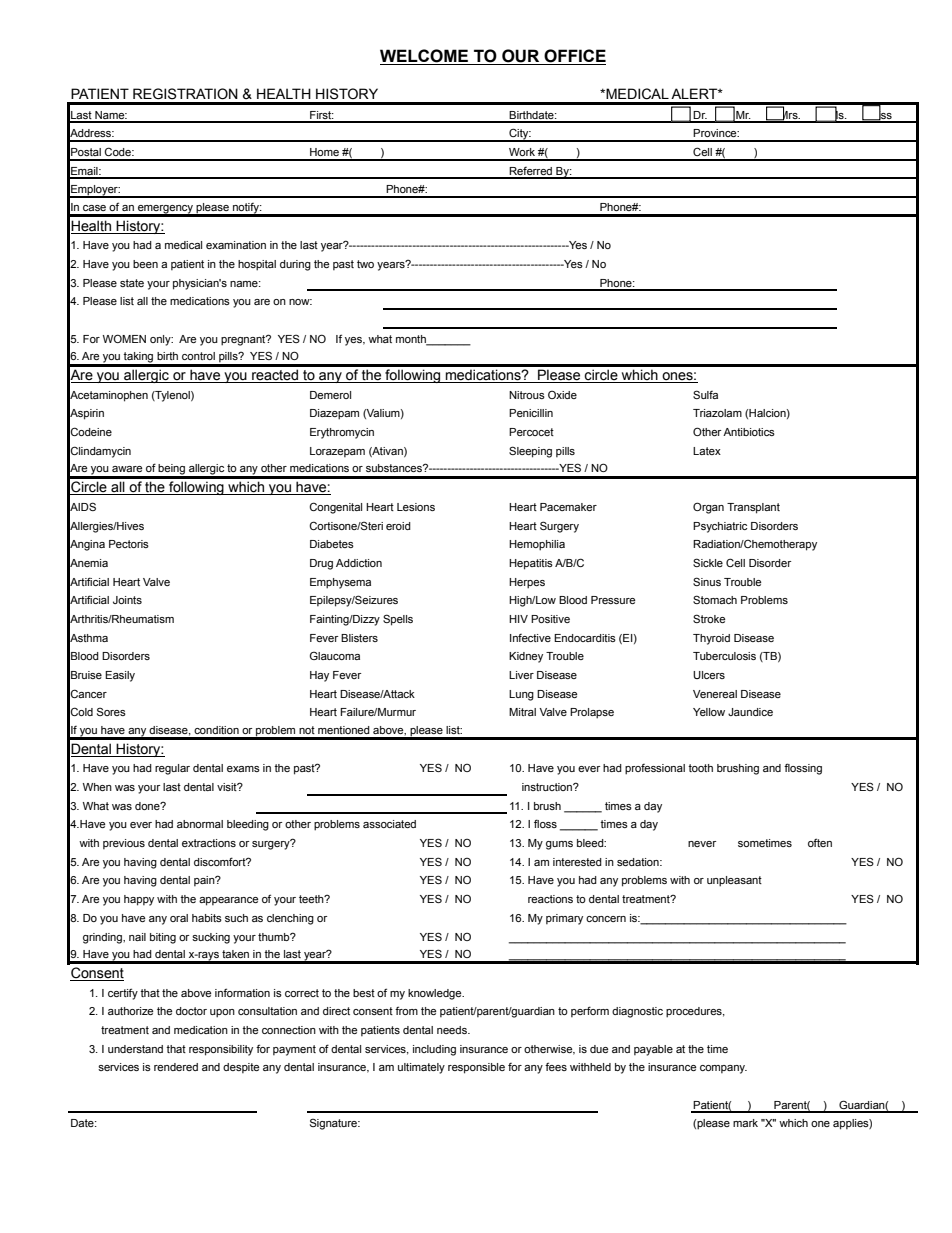  I want to click on rendered, so click(176, 1067).
